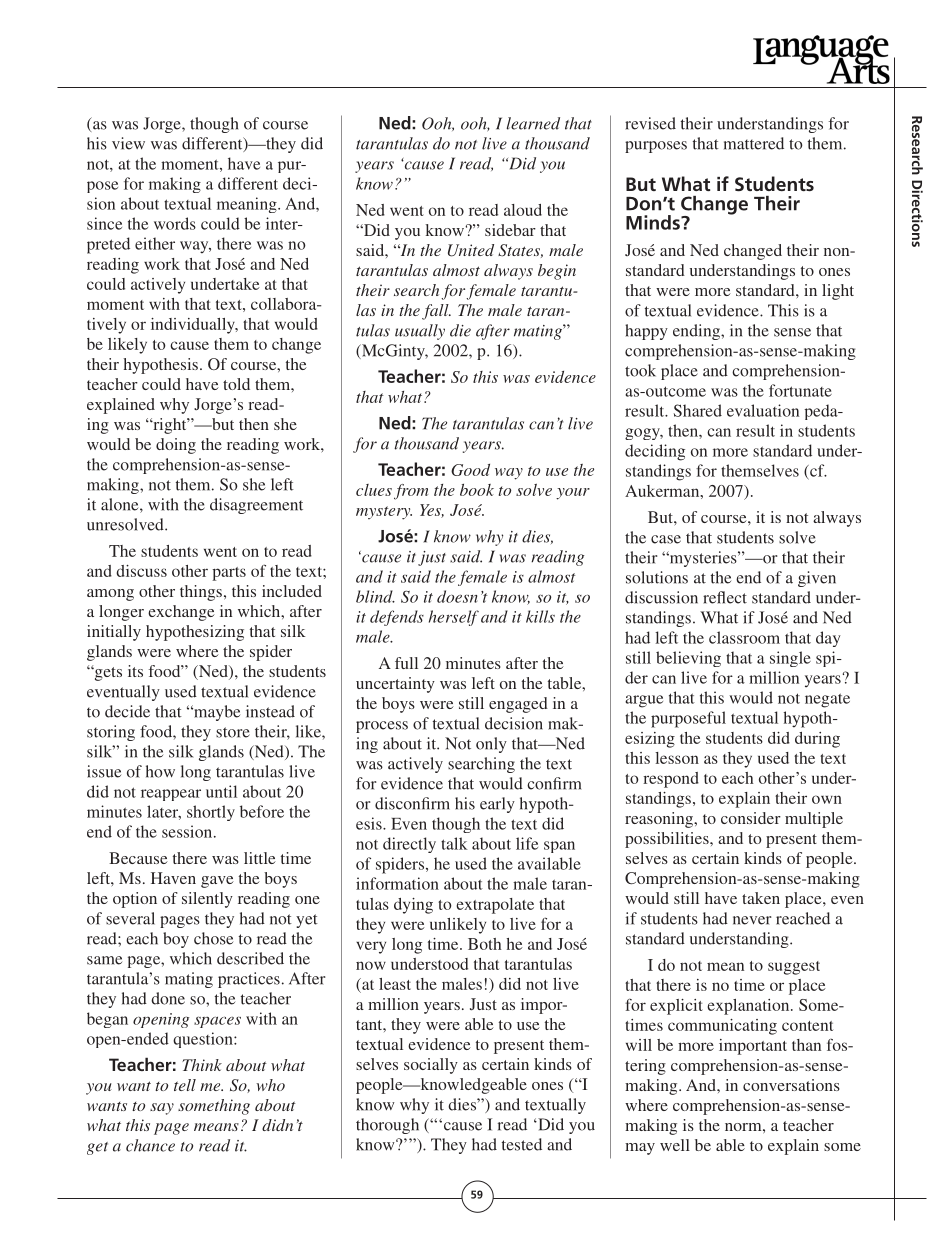 The image size is (952, 1256). I want to click on learned, so click(533, 123).
